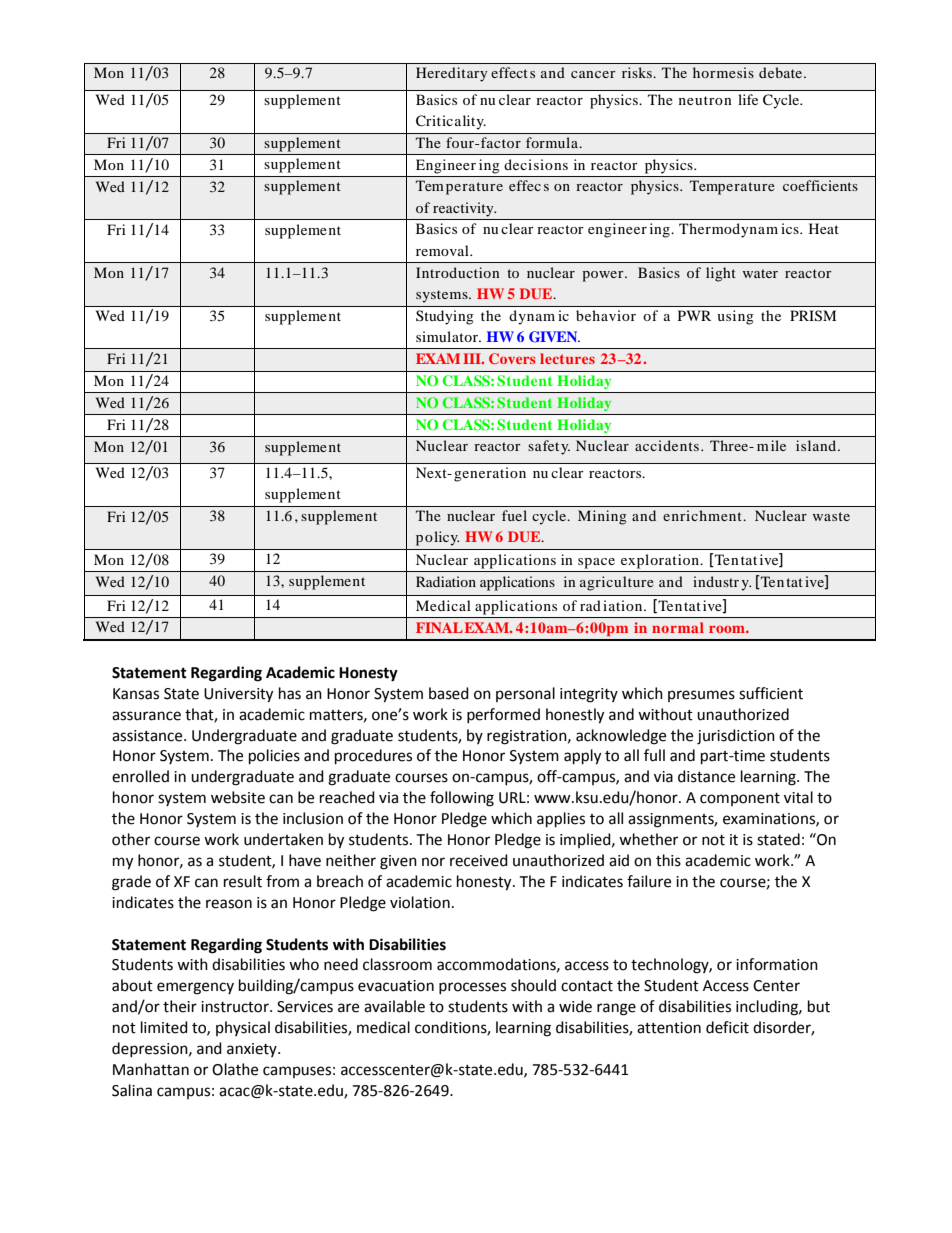 The width and height of the screenshot is (952, 1233). I want to click on island, so click(817, 445).
